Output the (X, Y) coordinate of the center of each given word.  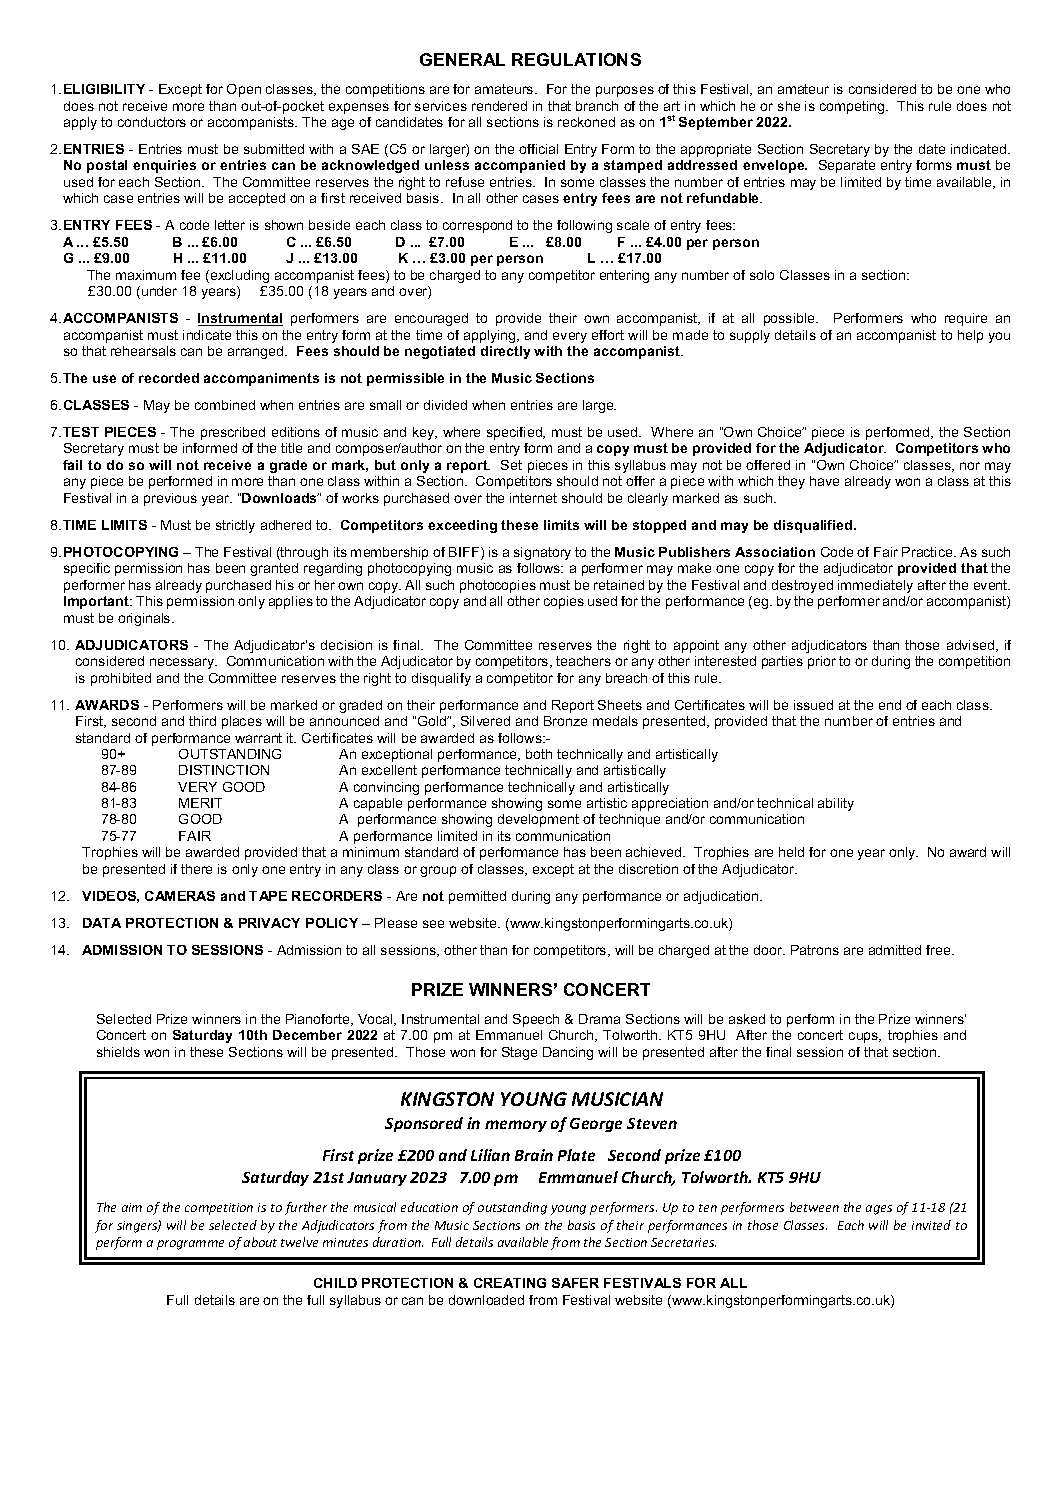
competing (853, 107)
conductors (152, 122)
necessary (183, 663)
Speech (536, 1020)
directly (505, 352)
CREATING (510, 1283)
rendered (499, 106)
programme (190, 1245)
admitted (895, 950)
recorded (169, 378)
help (970, 336)
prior (822, 662)
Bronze (565, 721)
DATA (102, 923)
